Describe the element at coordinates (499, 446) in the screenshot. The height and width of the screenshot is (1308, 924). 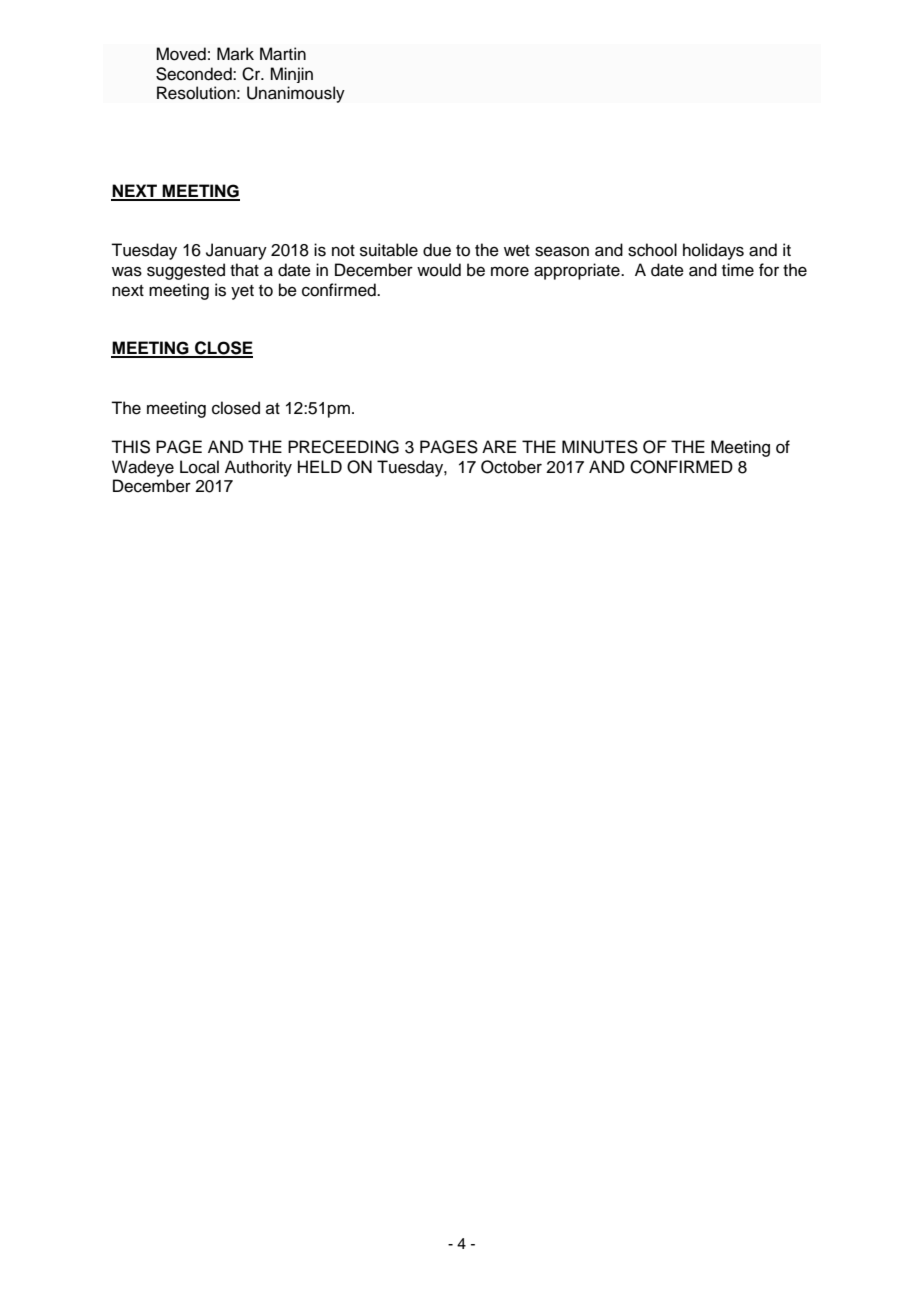
I see `ARE` at that location.
